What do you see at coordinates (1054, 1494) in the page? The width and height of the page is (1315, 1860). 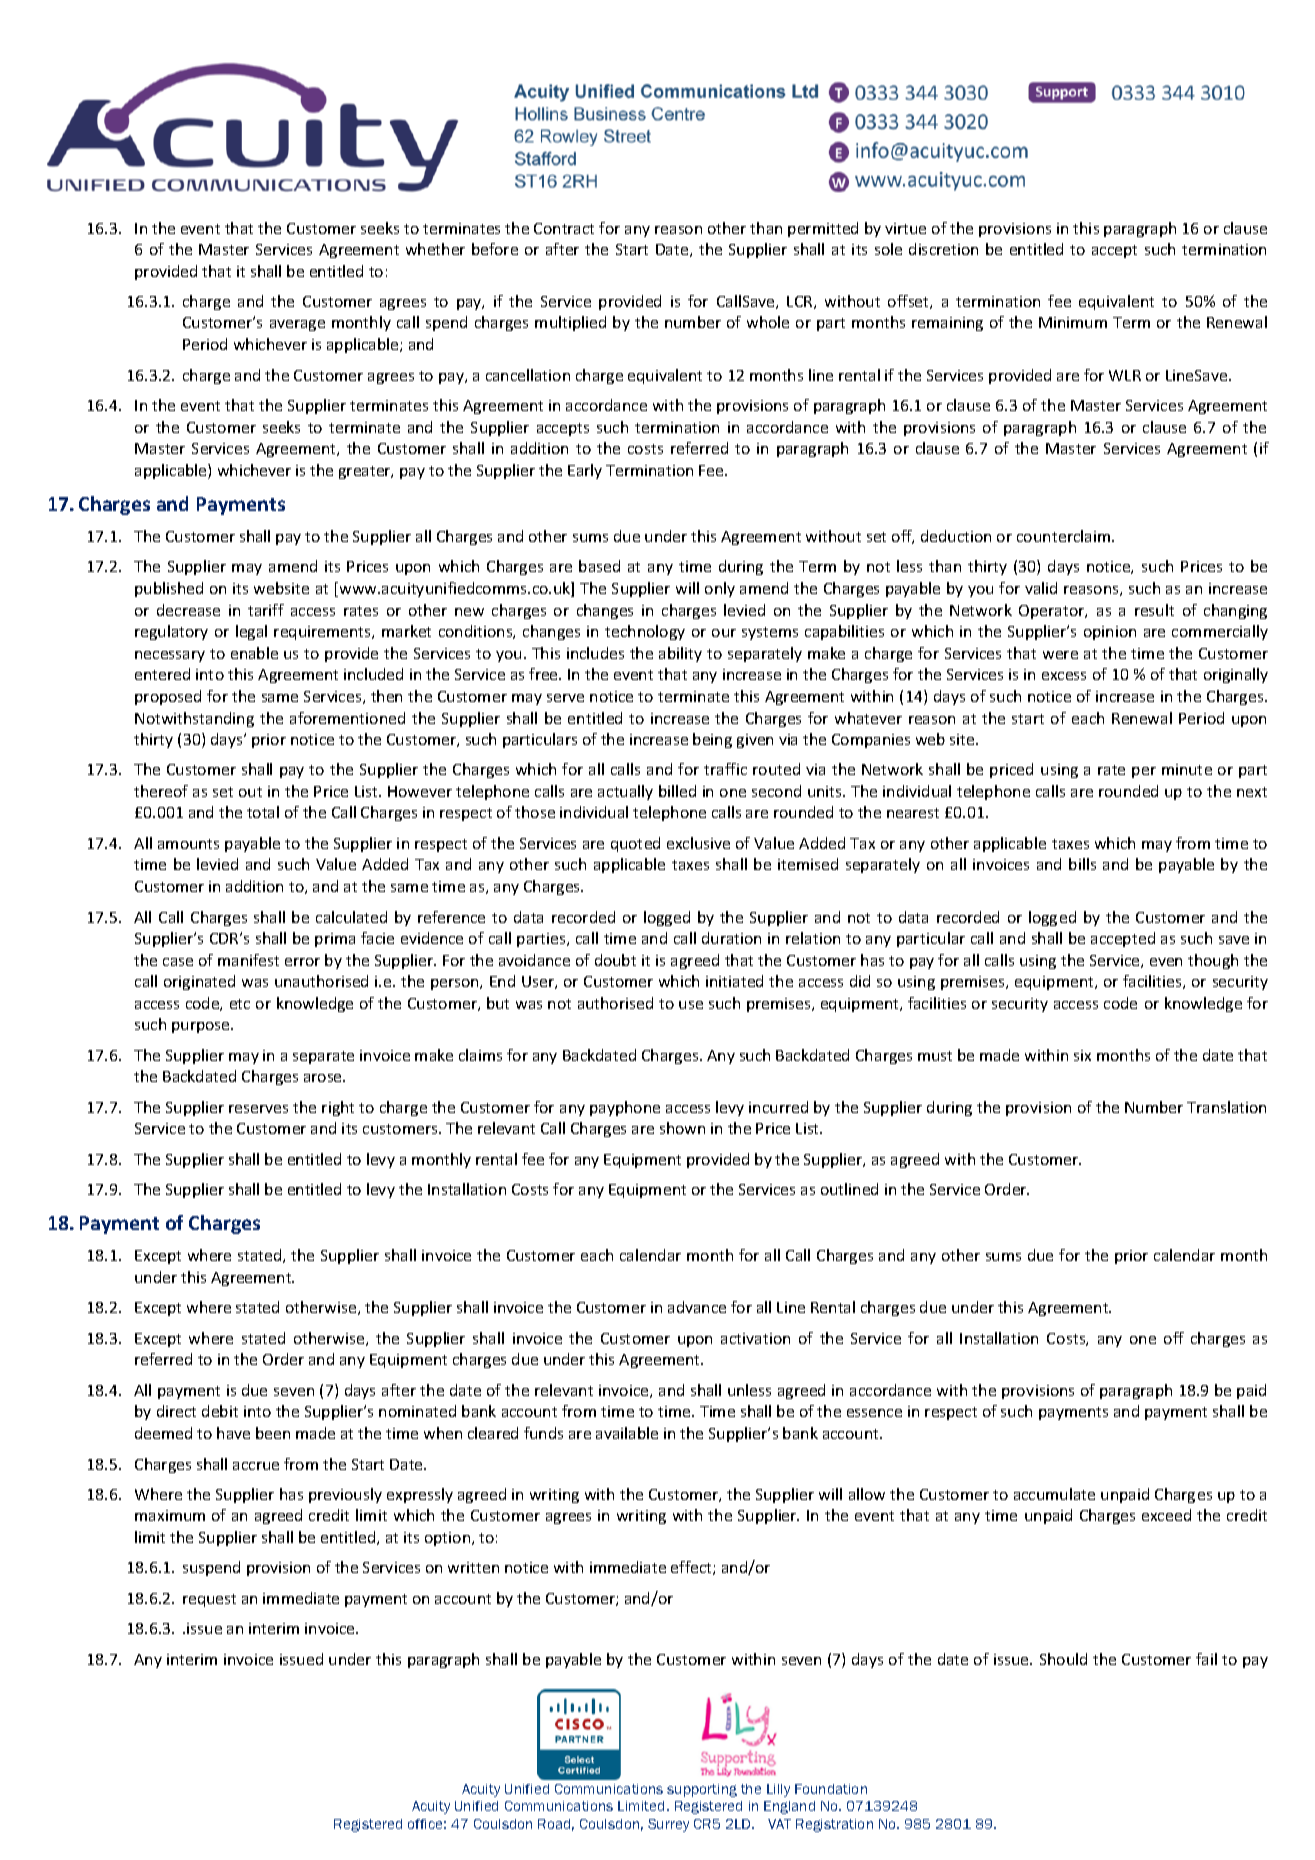 I see `accumulate` at bounding box center [1054, 1494].
